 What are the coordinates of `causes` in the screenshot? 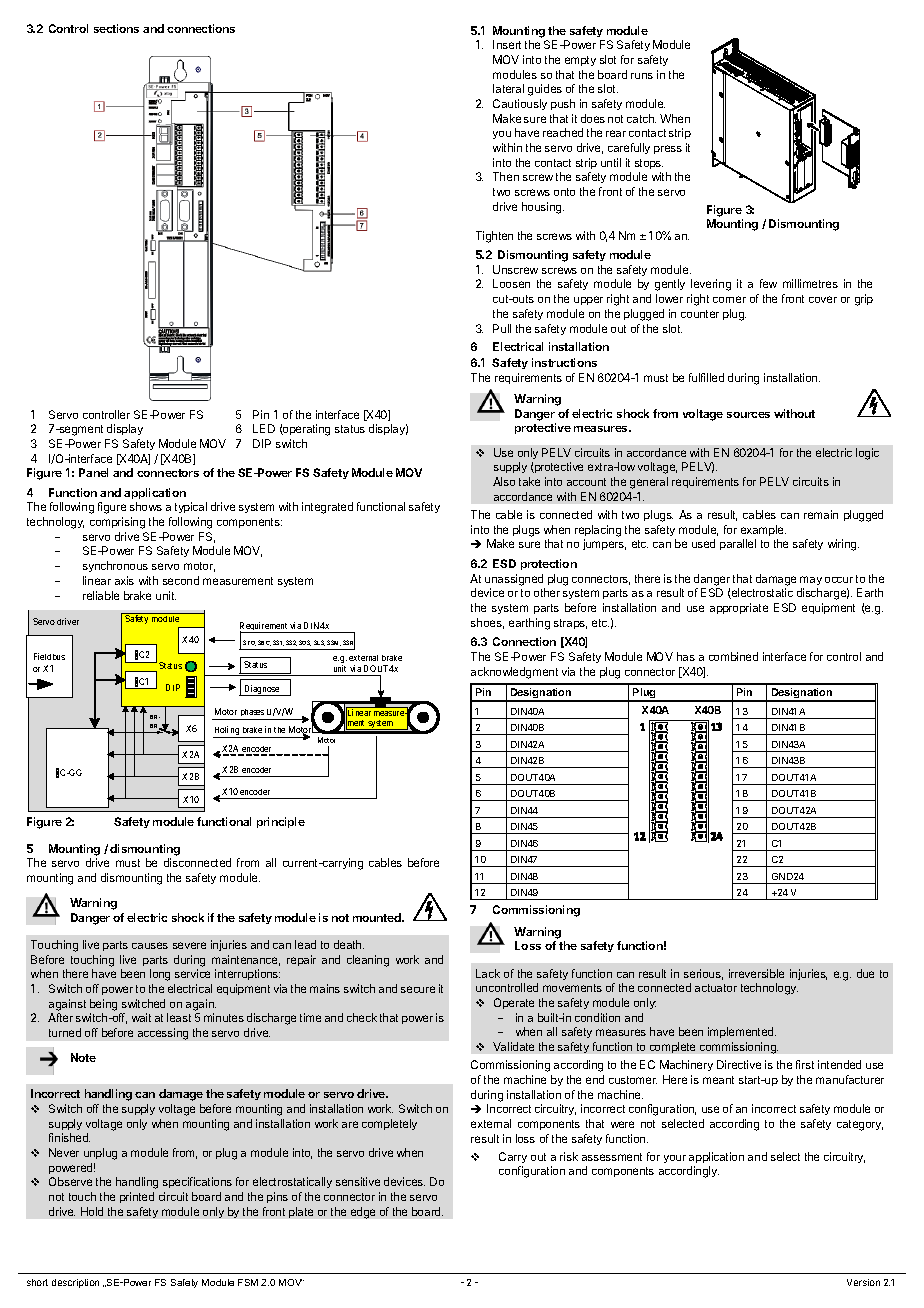 It's located at (150, 945).
